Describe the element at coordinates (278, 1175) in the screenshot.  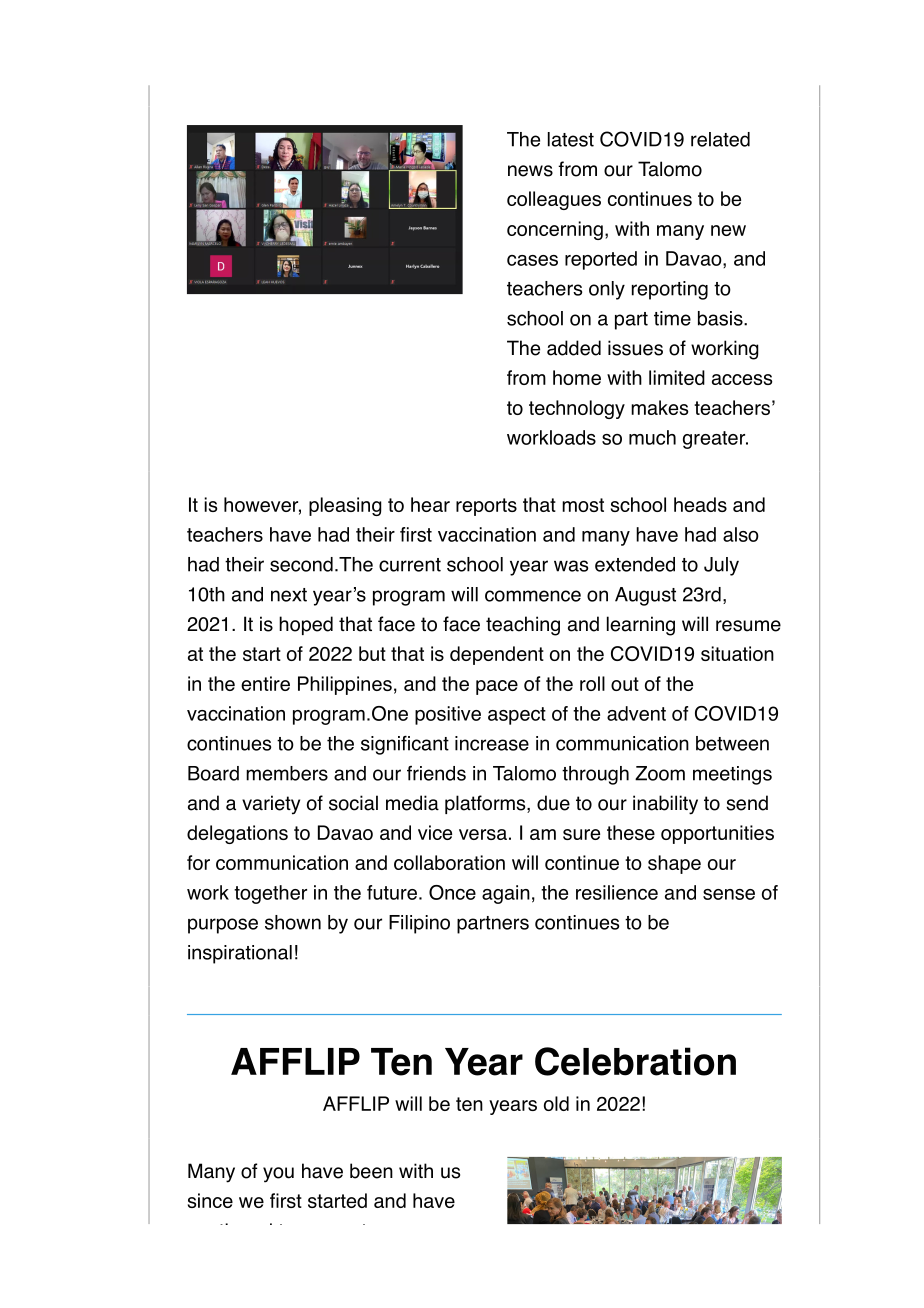
I see `you` at that location.
